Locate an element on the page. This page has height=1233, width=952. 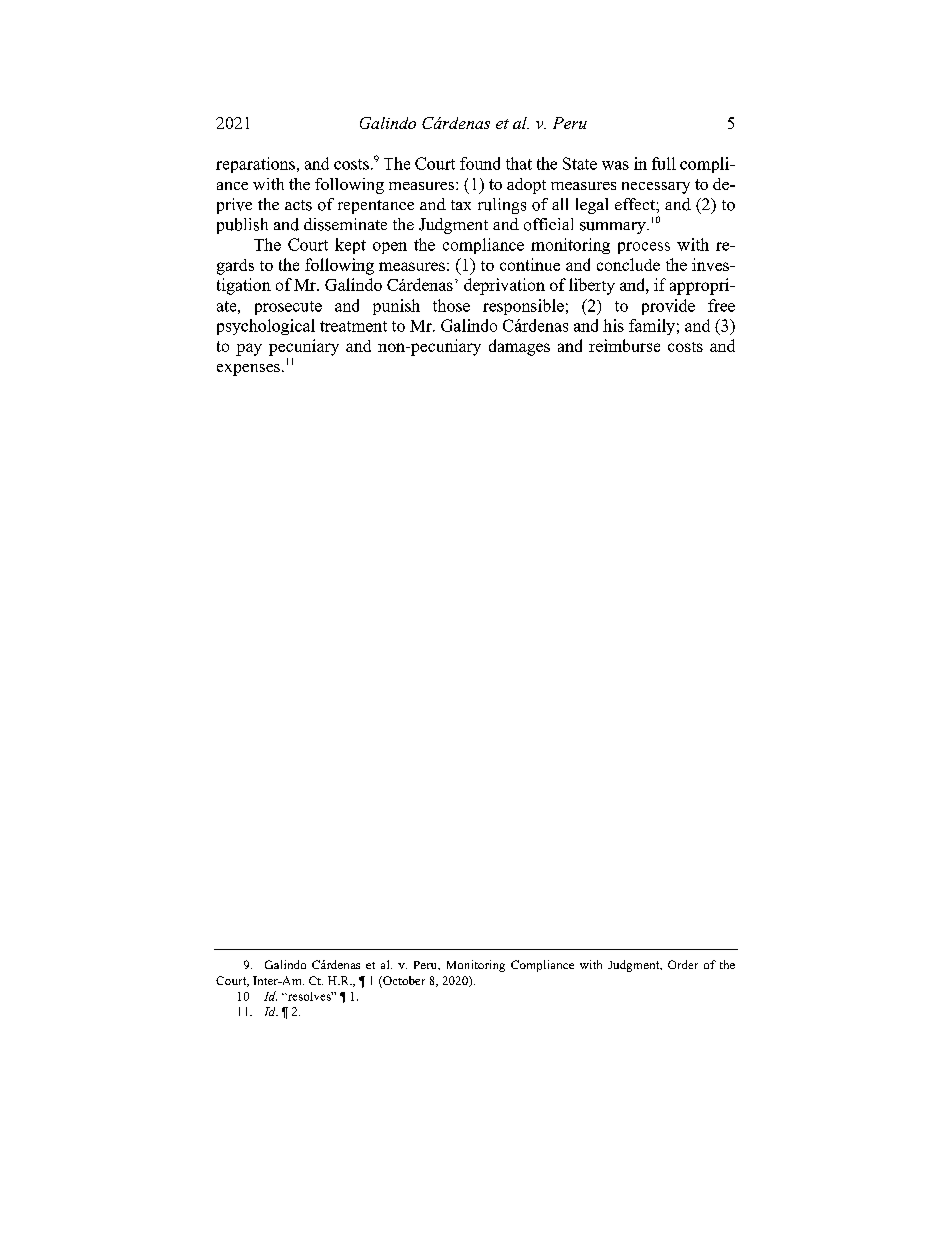
reimburse is located at coordinates (624, 345).
